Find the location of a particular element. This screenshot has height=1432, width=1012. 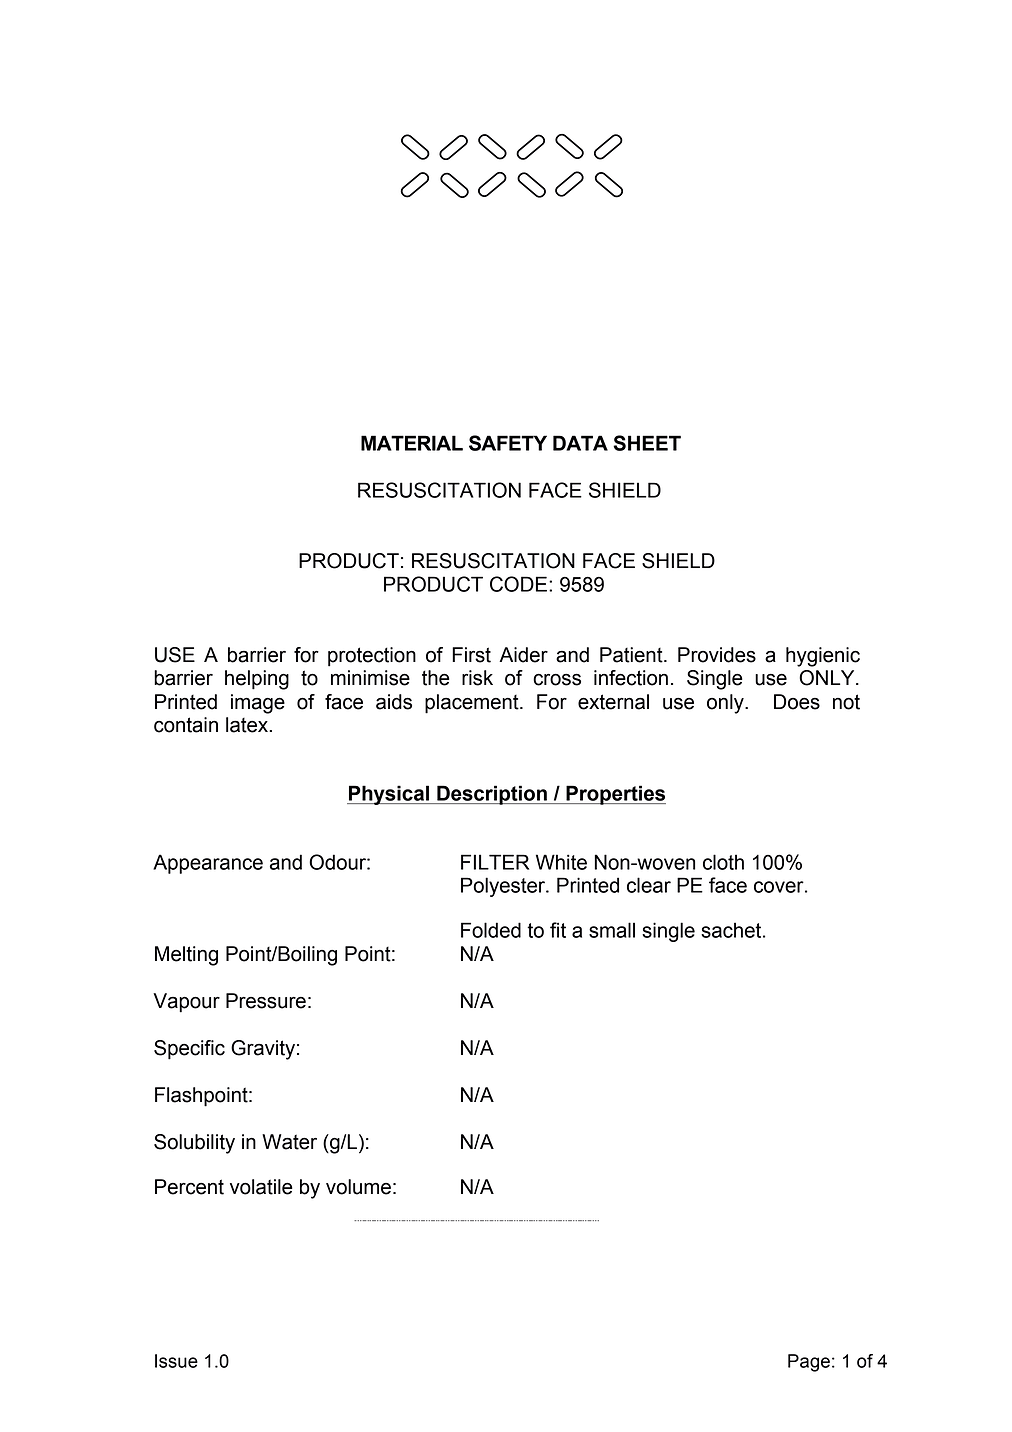

Issue is located at coordinates (176, 1361).
